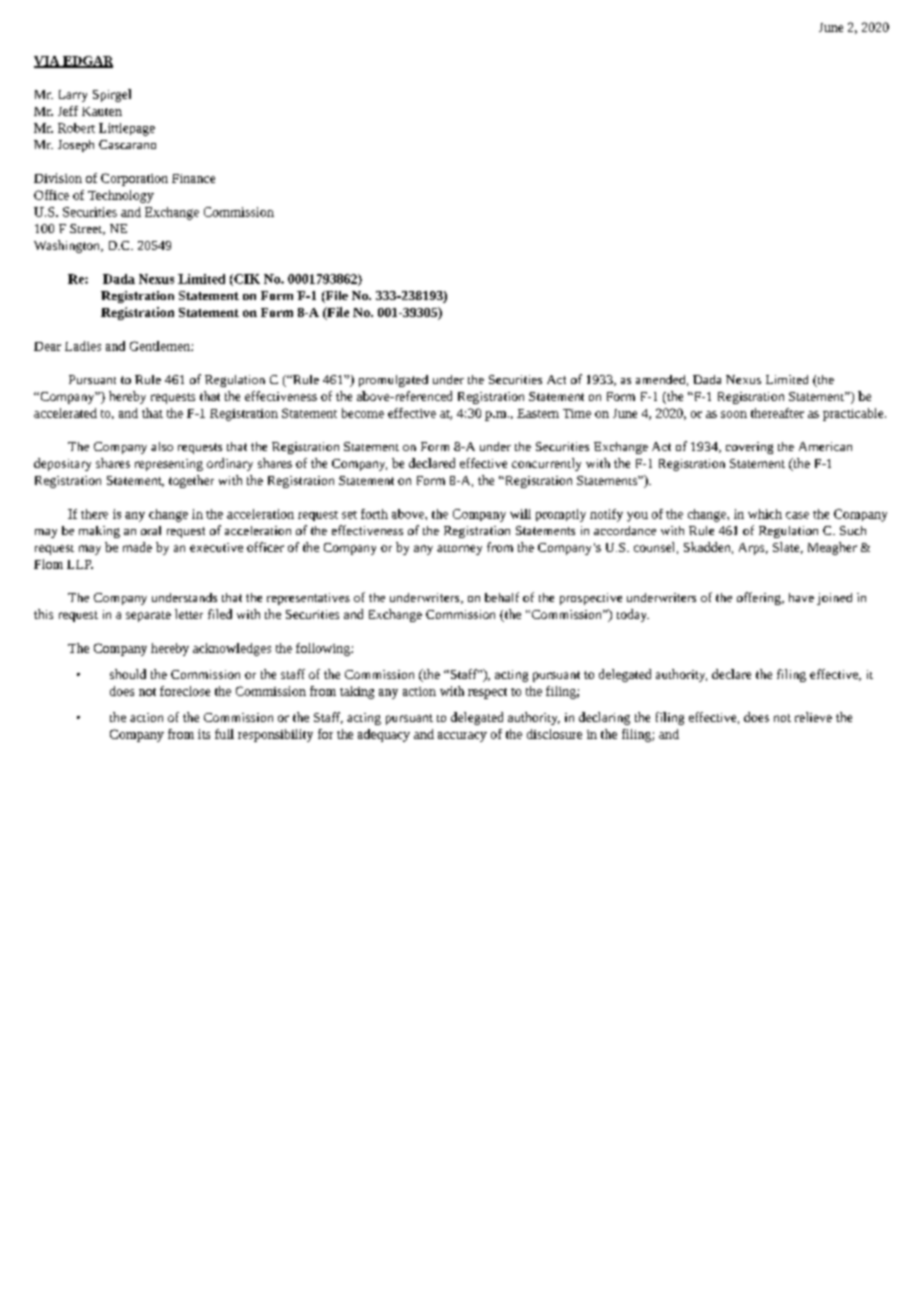  I want to click on EDGAR, so click(87, 62).
